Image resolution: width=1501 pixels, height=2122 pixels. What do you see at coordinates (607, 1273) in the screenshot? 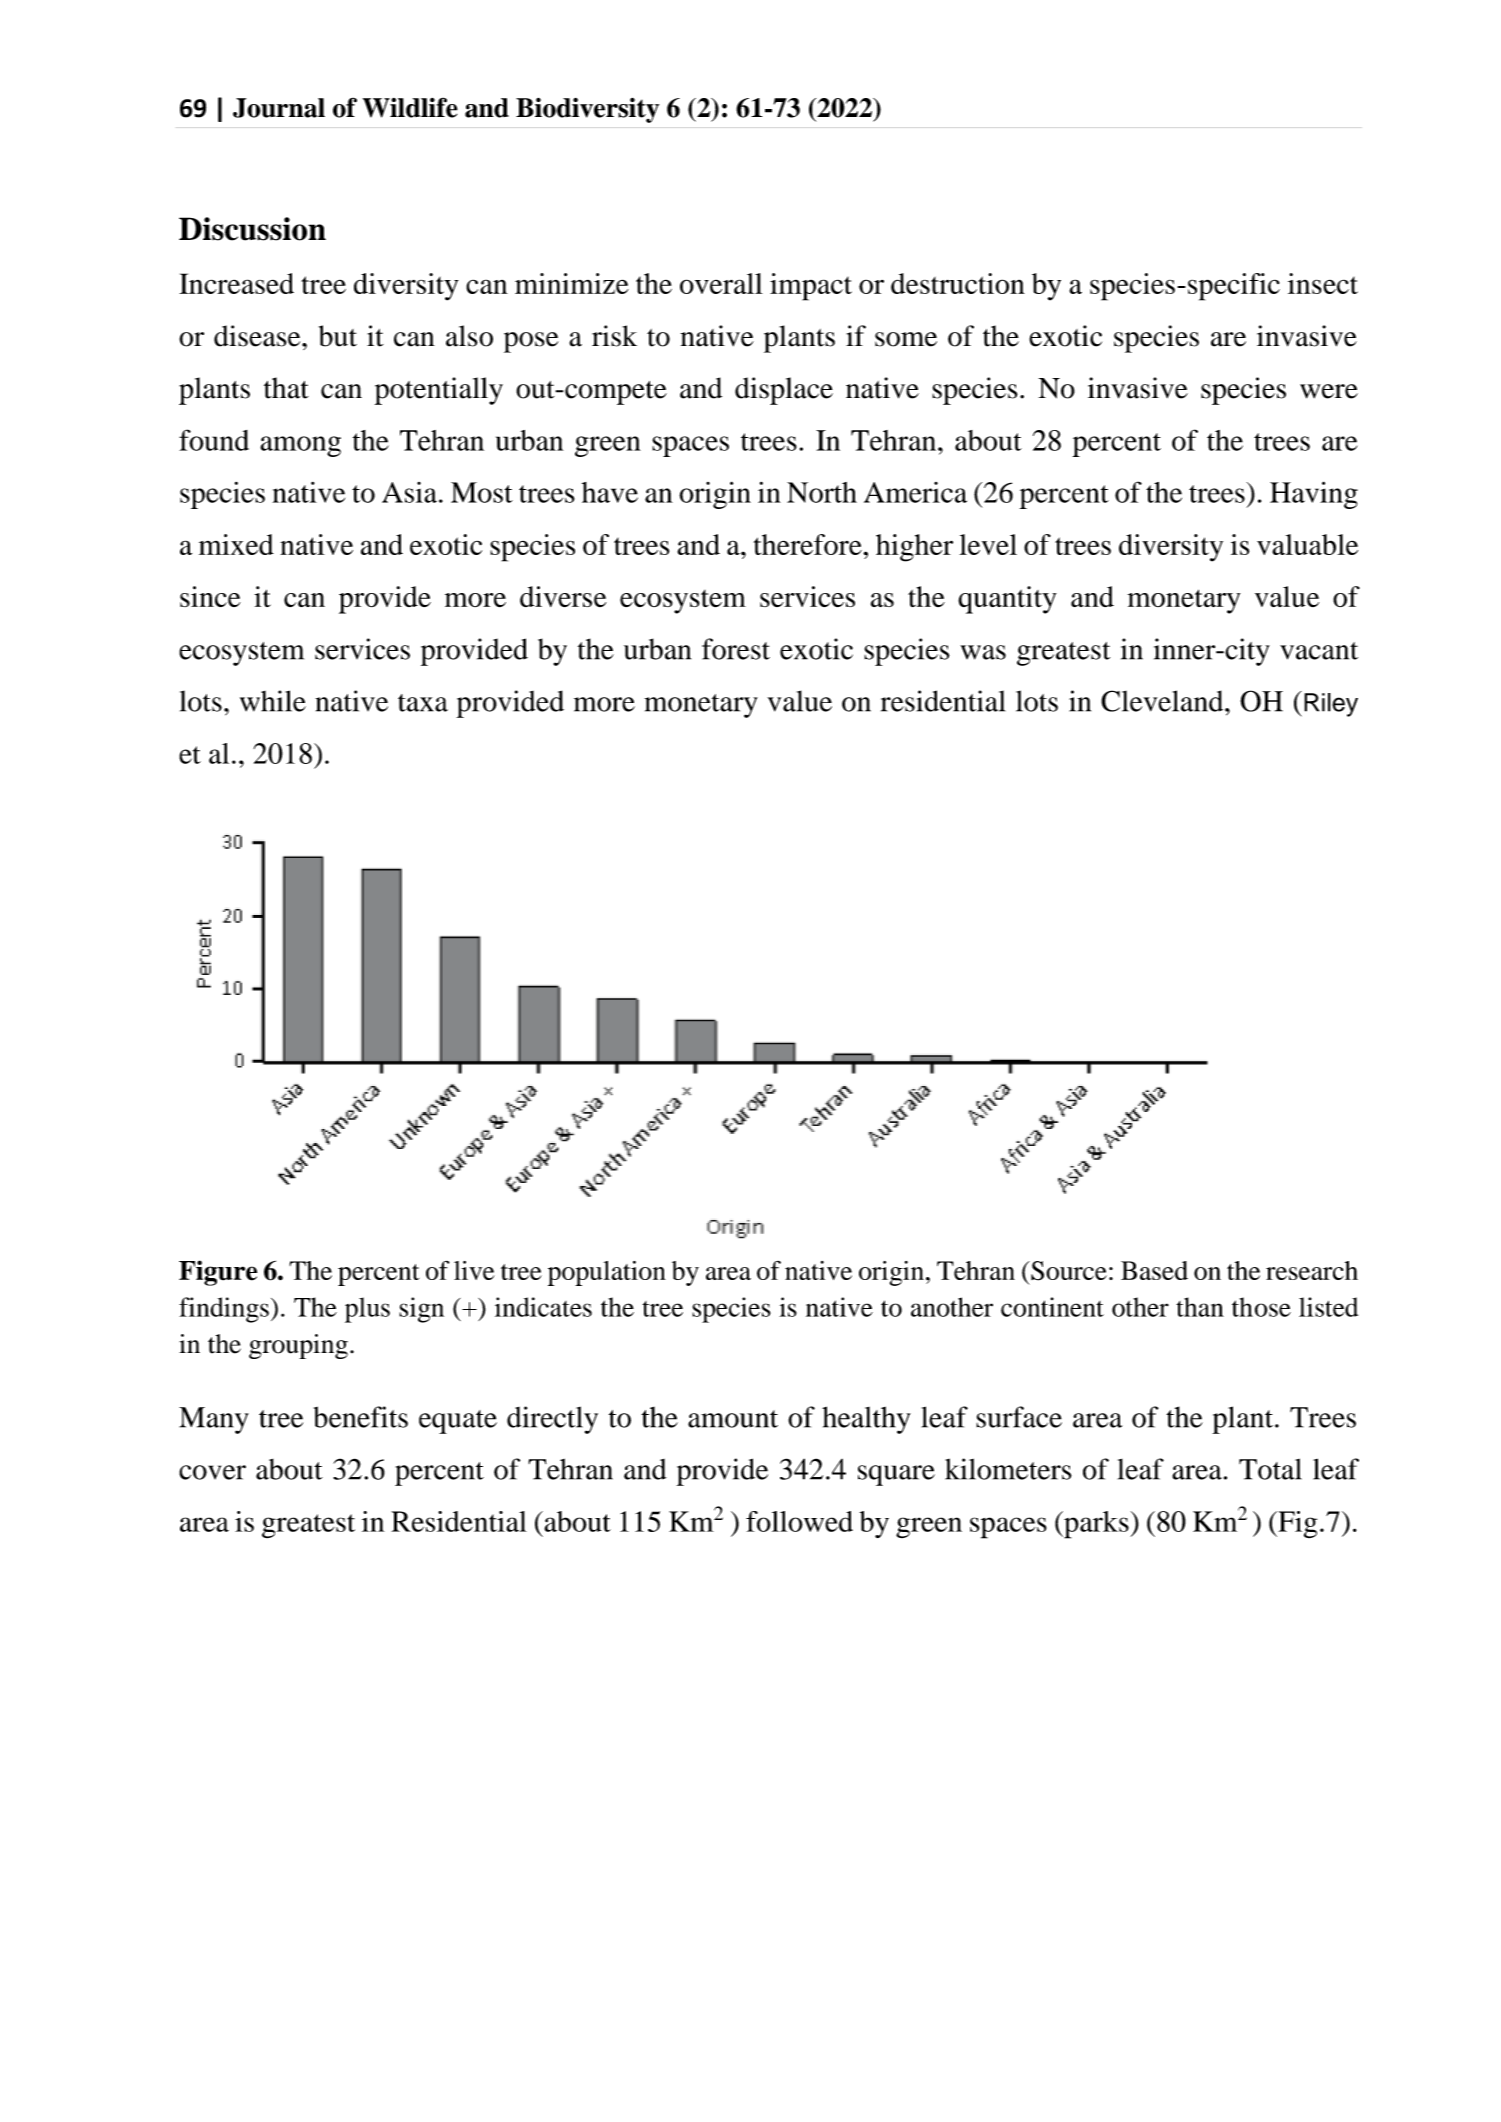
I see `population` at bounding box center [607, 1273].
